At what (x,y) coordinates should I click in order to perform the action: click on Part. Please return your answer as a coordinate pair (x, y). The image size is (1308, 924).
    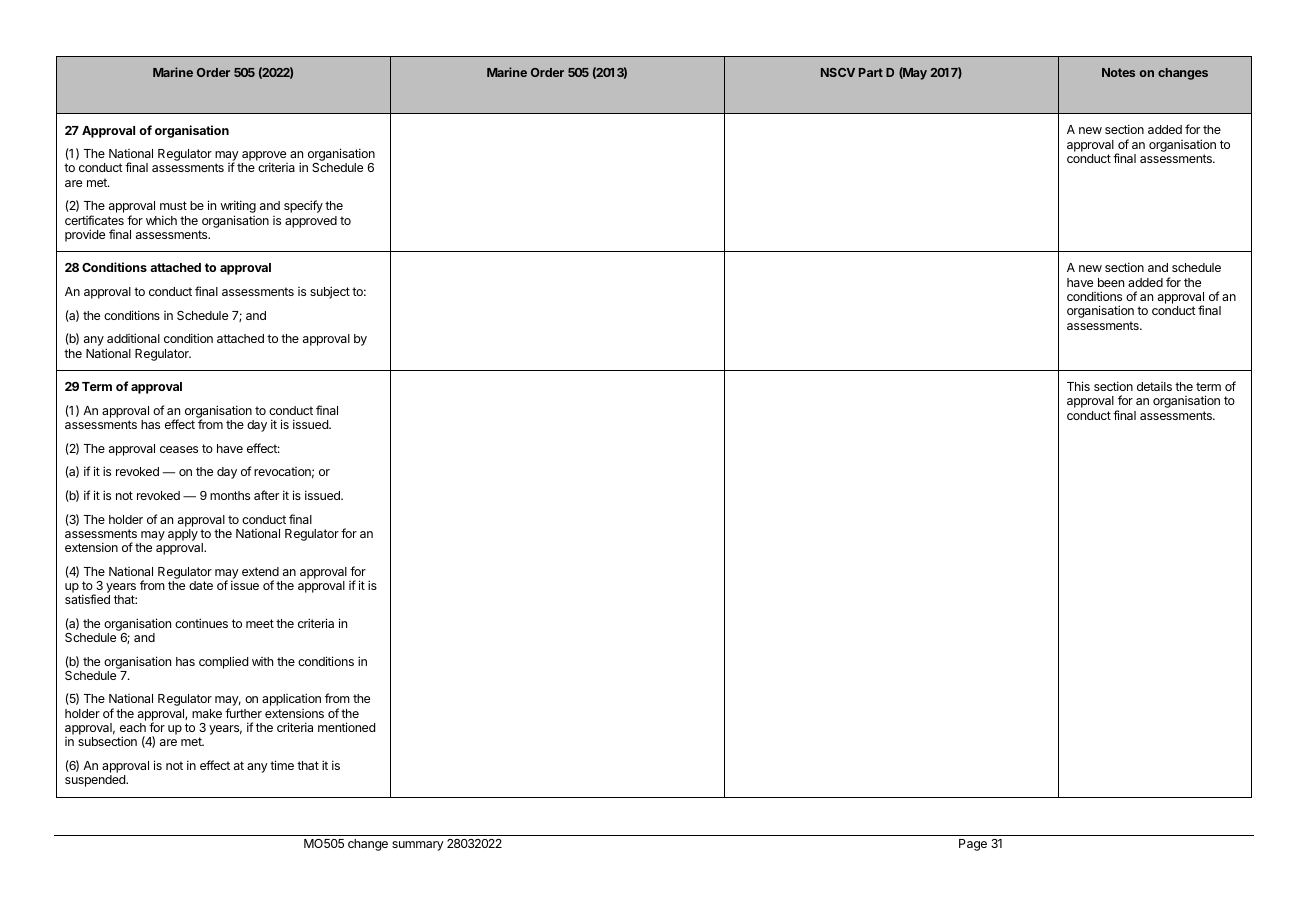
    Looking at the image, I should click on (871, 72).
